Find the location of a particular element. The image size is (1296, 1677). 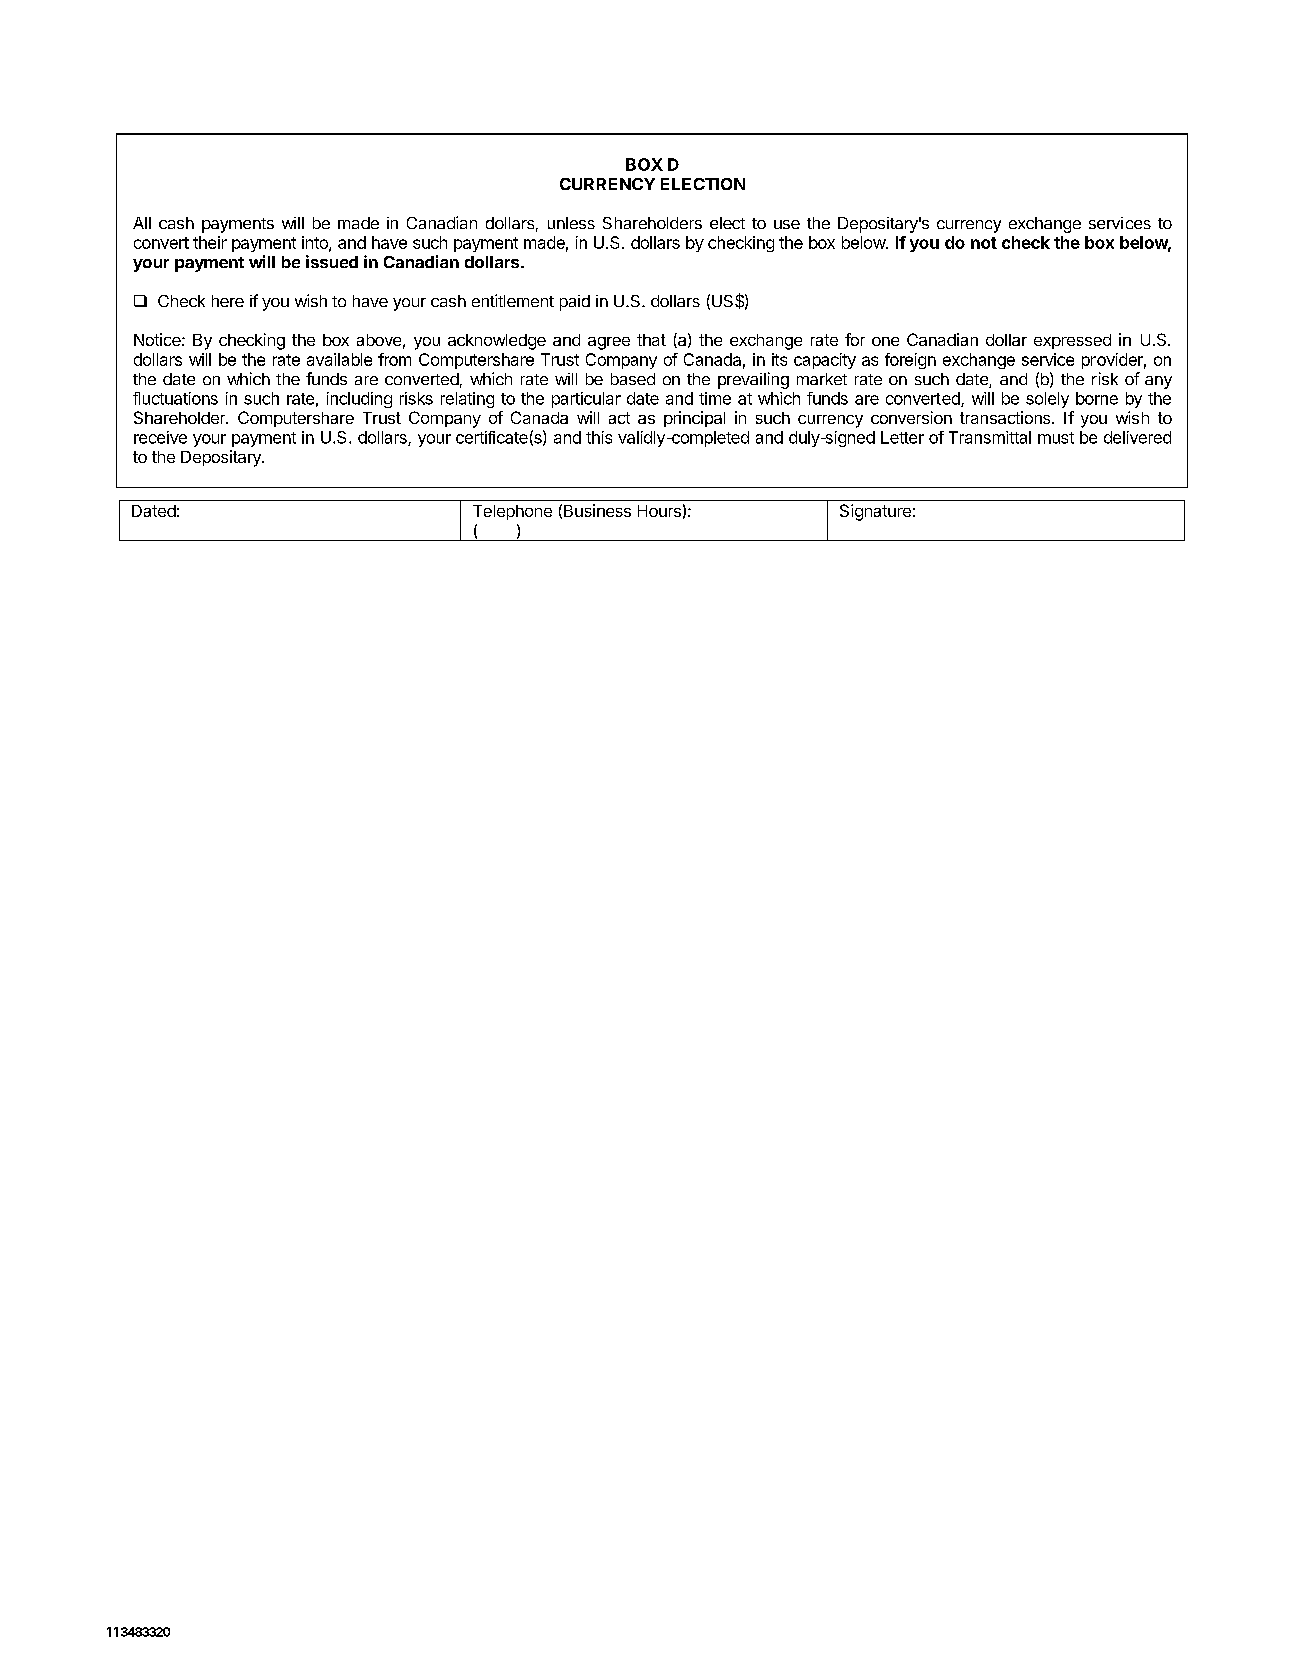

their is located at coordinates (210, 242).
